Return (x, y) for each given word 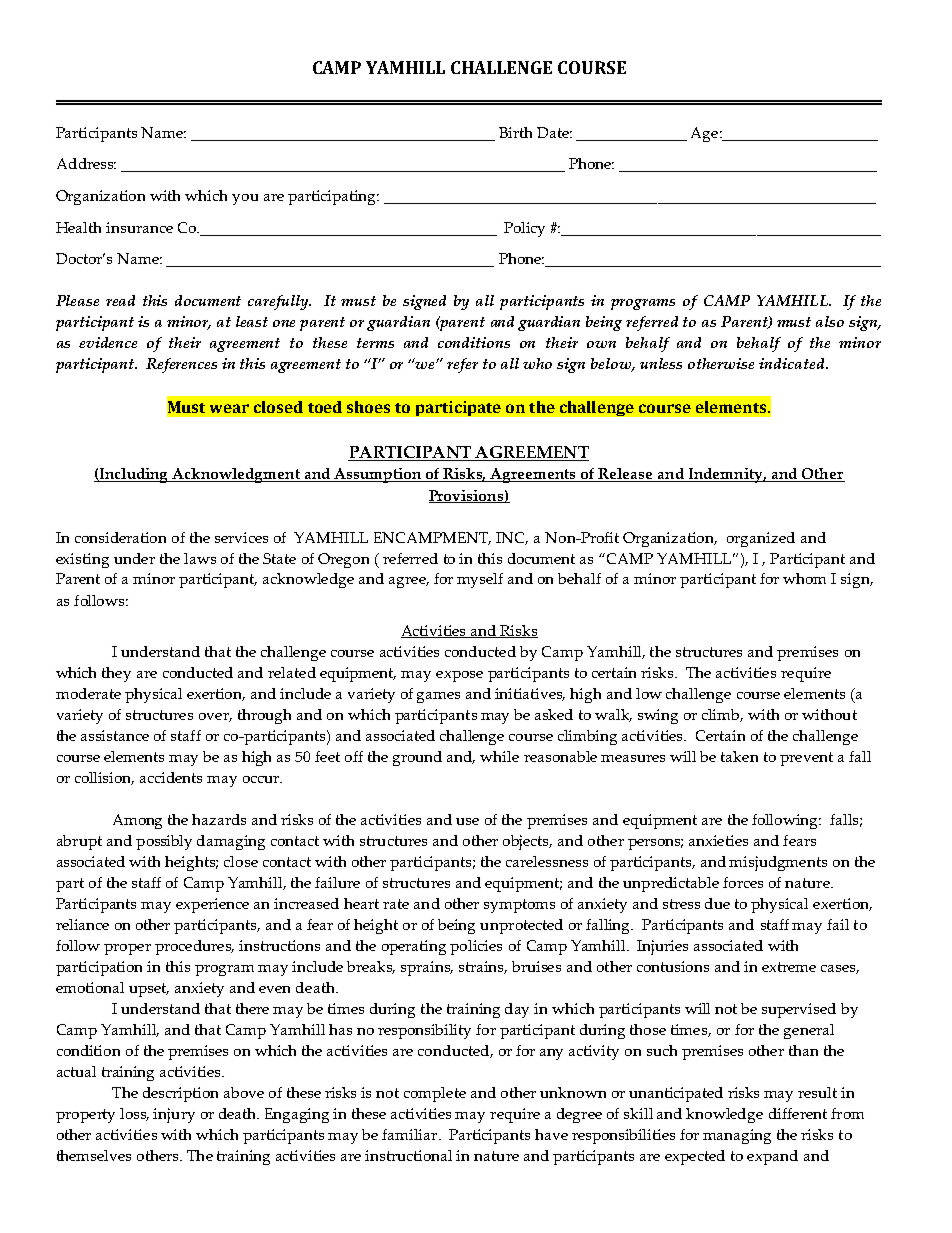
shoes (368, 407)
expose (459, 676)
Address (86, 163)
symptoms (519, 906)
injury (174, 1115)
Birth (515, 132)
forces (743, 882)
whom (804, 578)
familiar (409, 1134)
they (116, 674)
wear (229, 408)
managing (737, 1136)
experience (212, 905)
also (830, 321)
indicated (793, 363)
